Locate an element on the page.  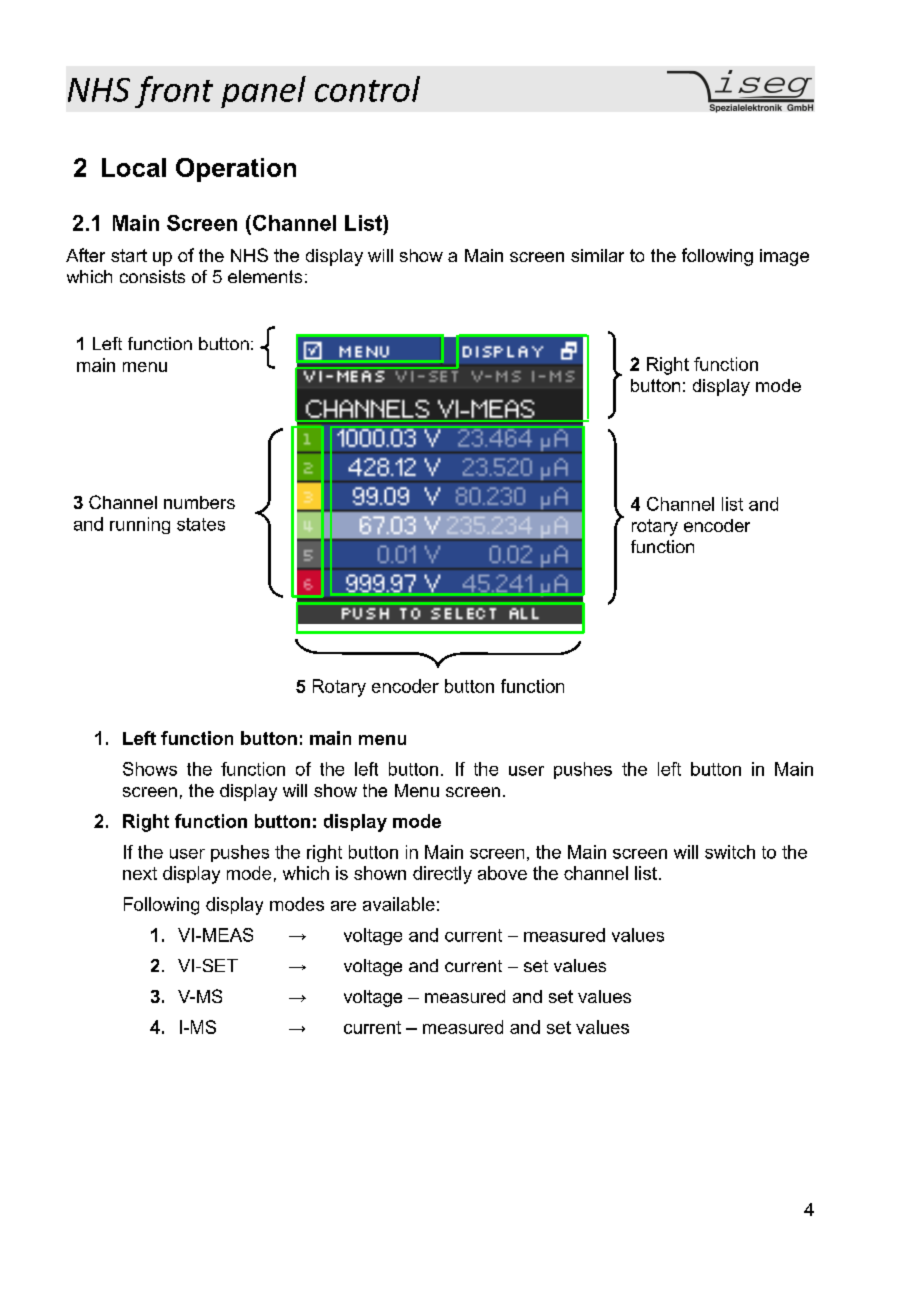
next is located at coordinates (140, 873).
